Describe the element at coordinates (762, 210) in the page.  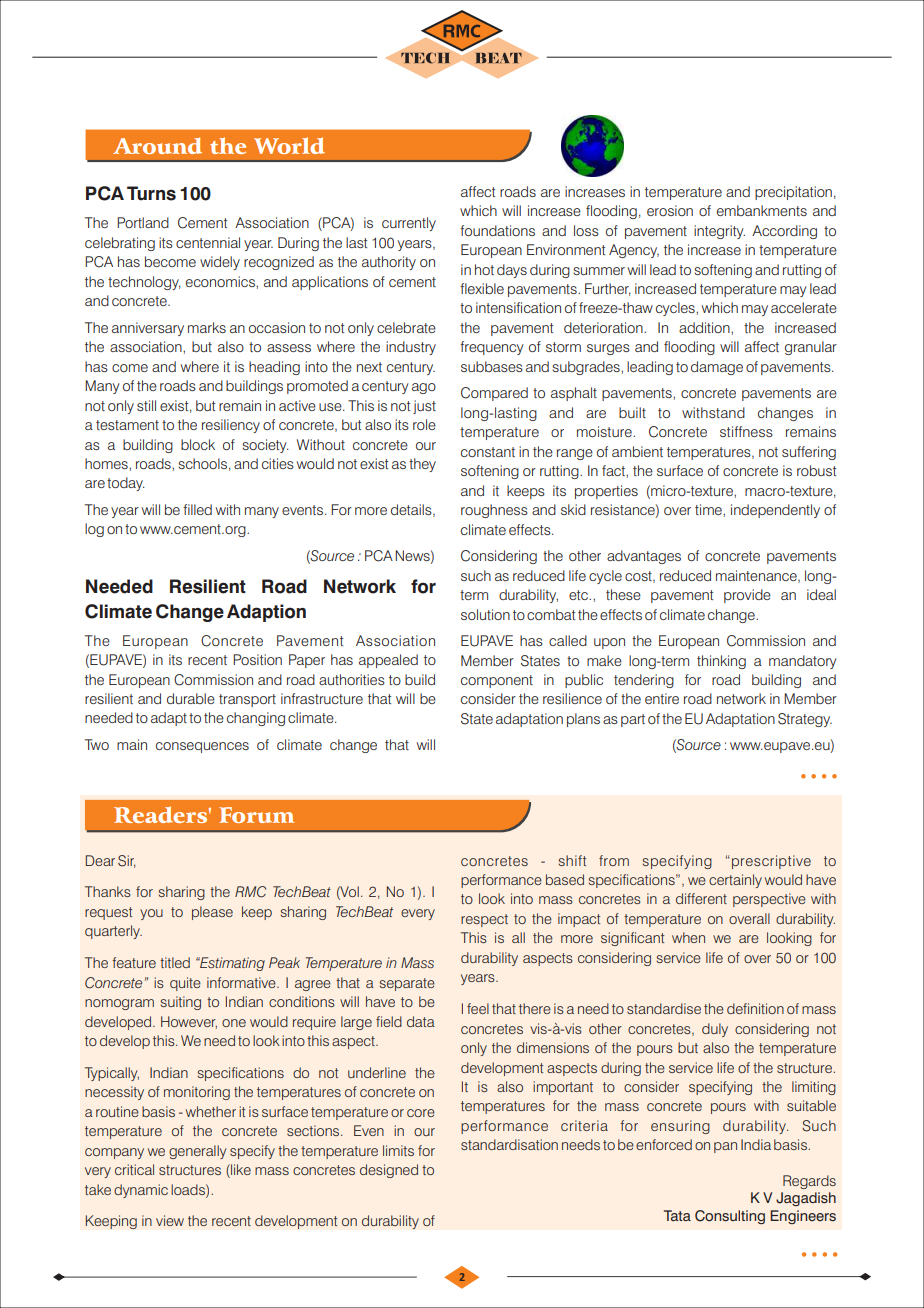
I see `embankments` at that location.
